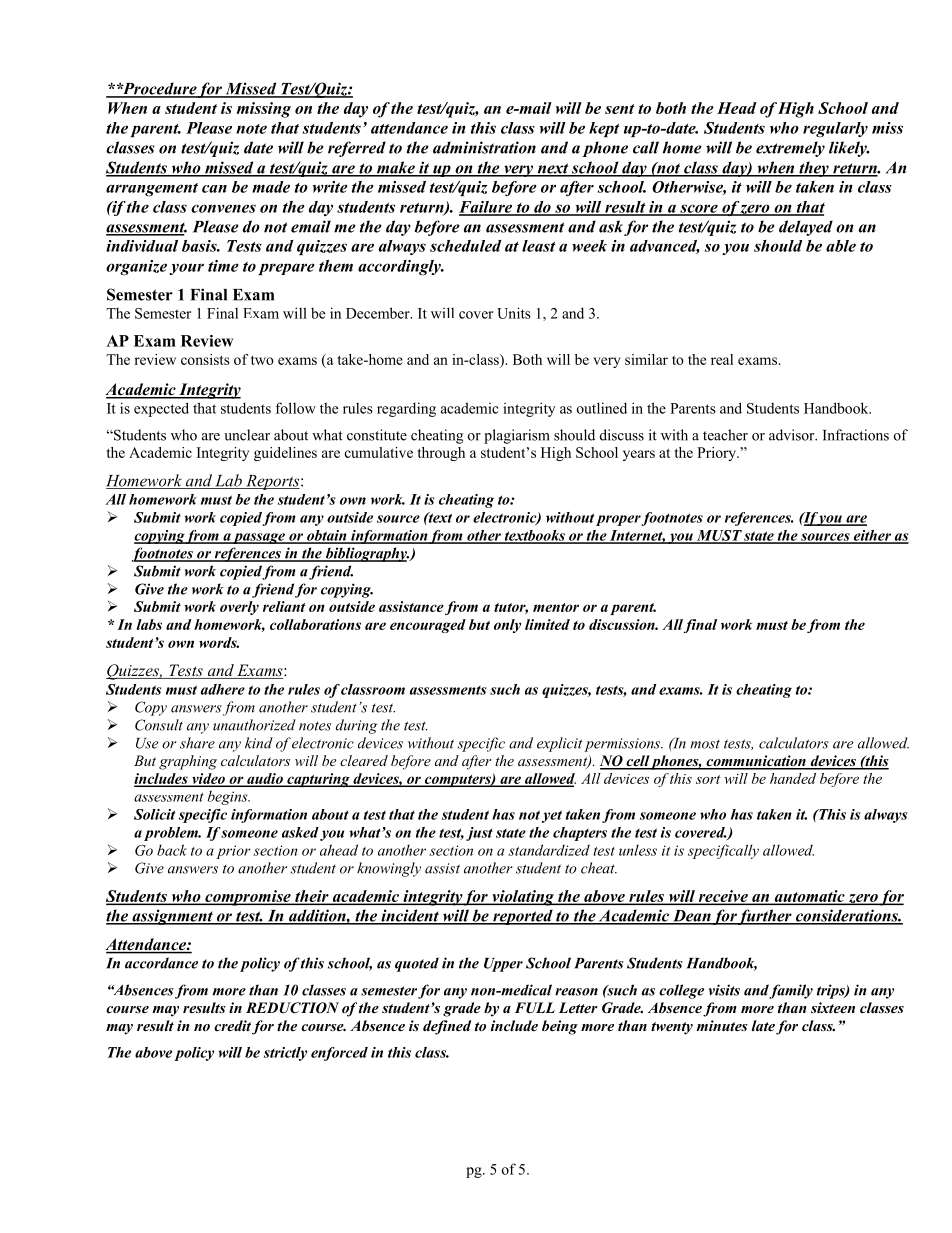 The height and width of the image is (1233, 952). I want to click on advisor, so click(793, 435).
